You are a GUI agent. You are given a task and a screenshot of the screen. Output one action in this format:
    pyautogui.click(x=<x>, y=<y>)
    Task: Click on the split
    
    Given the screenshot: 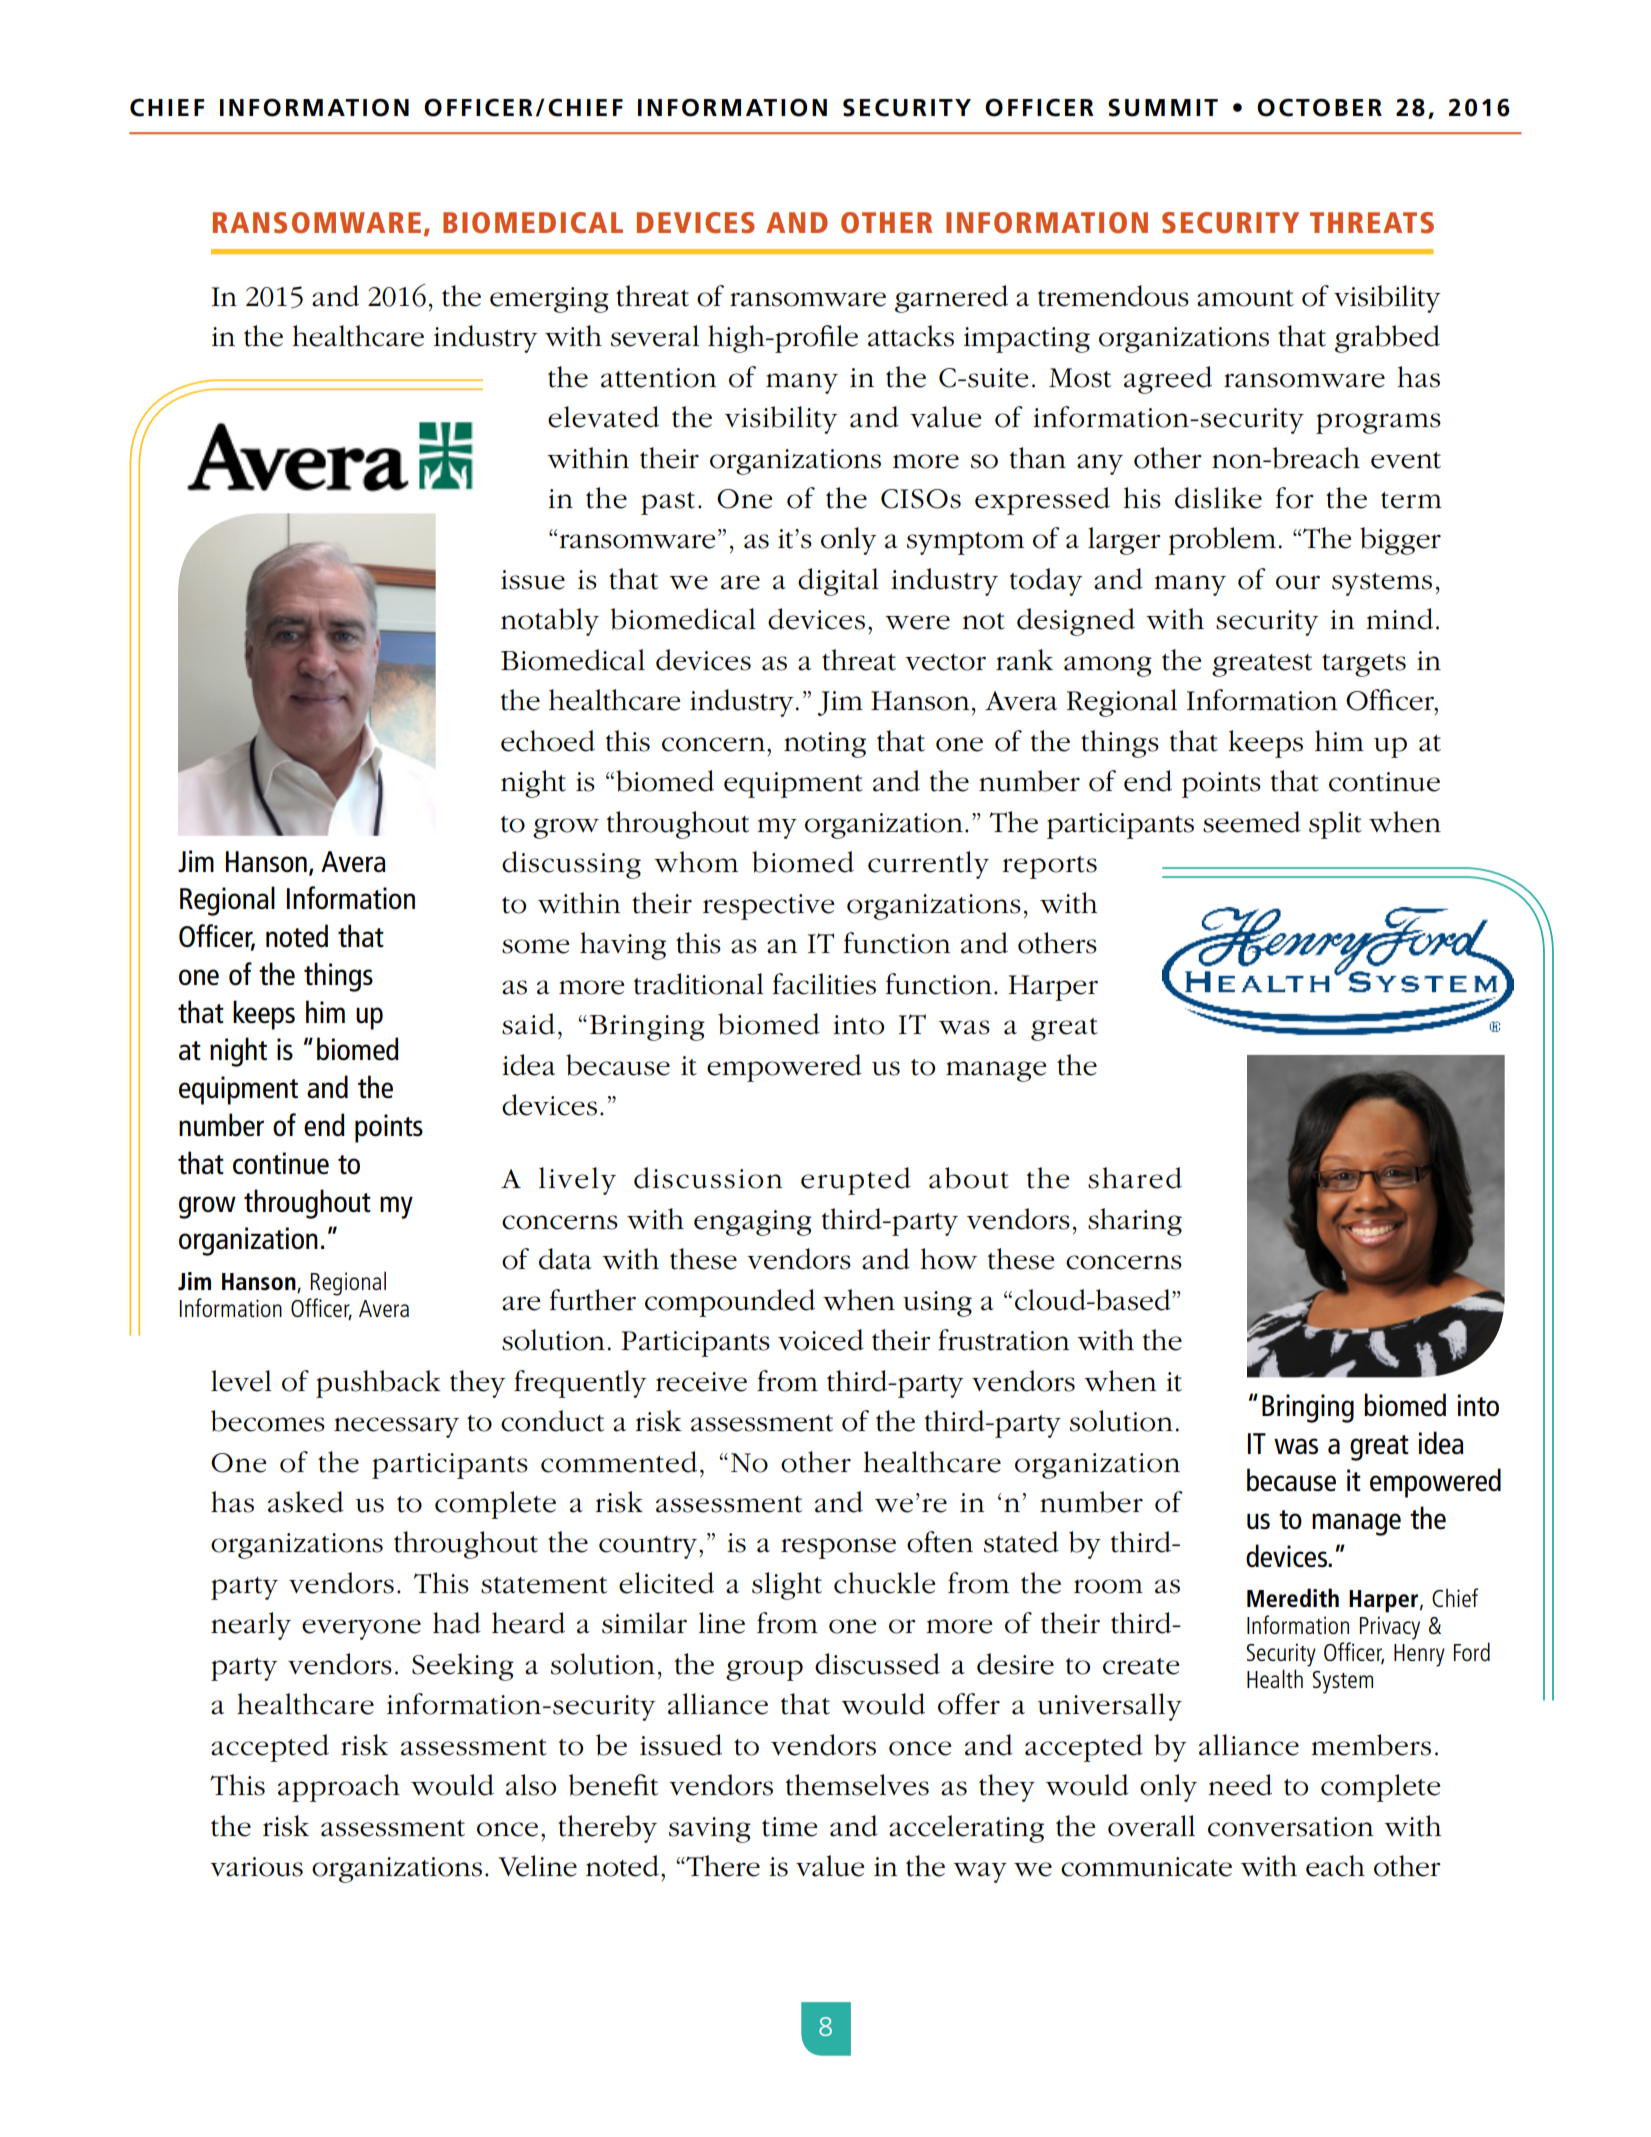 What is the action you would take?
    pyautogui.click(x=1335, y=825)
